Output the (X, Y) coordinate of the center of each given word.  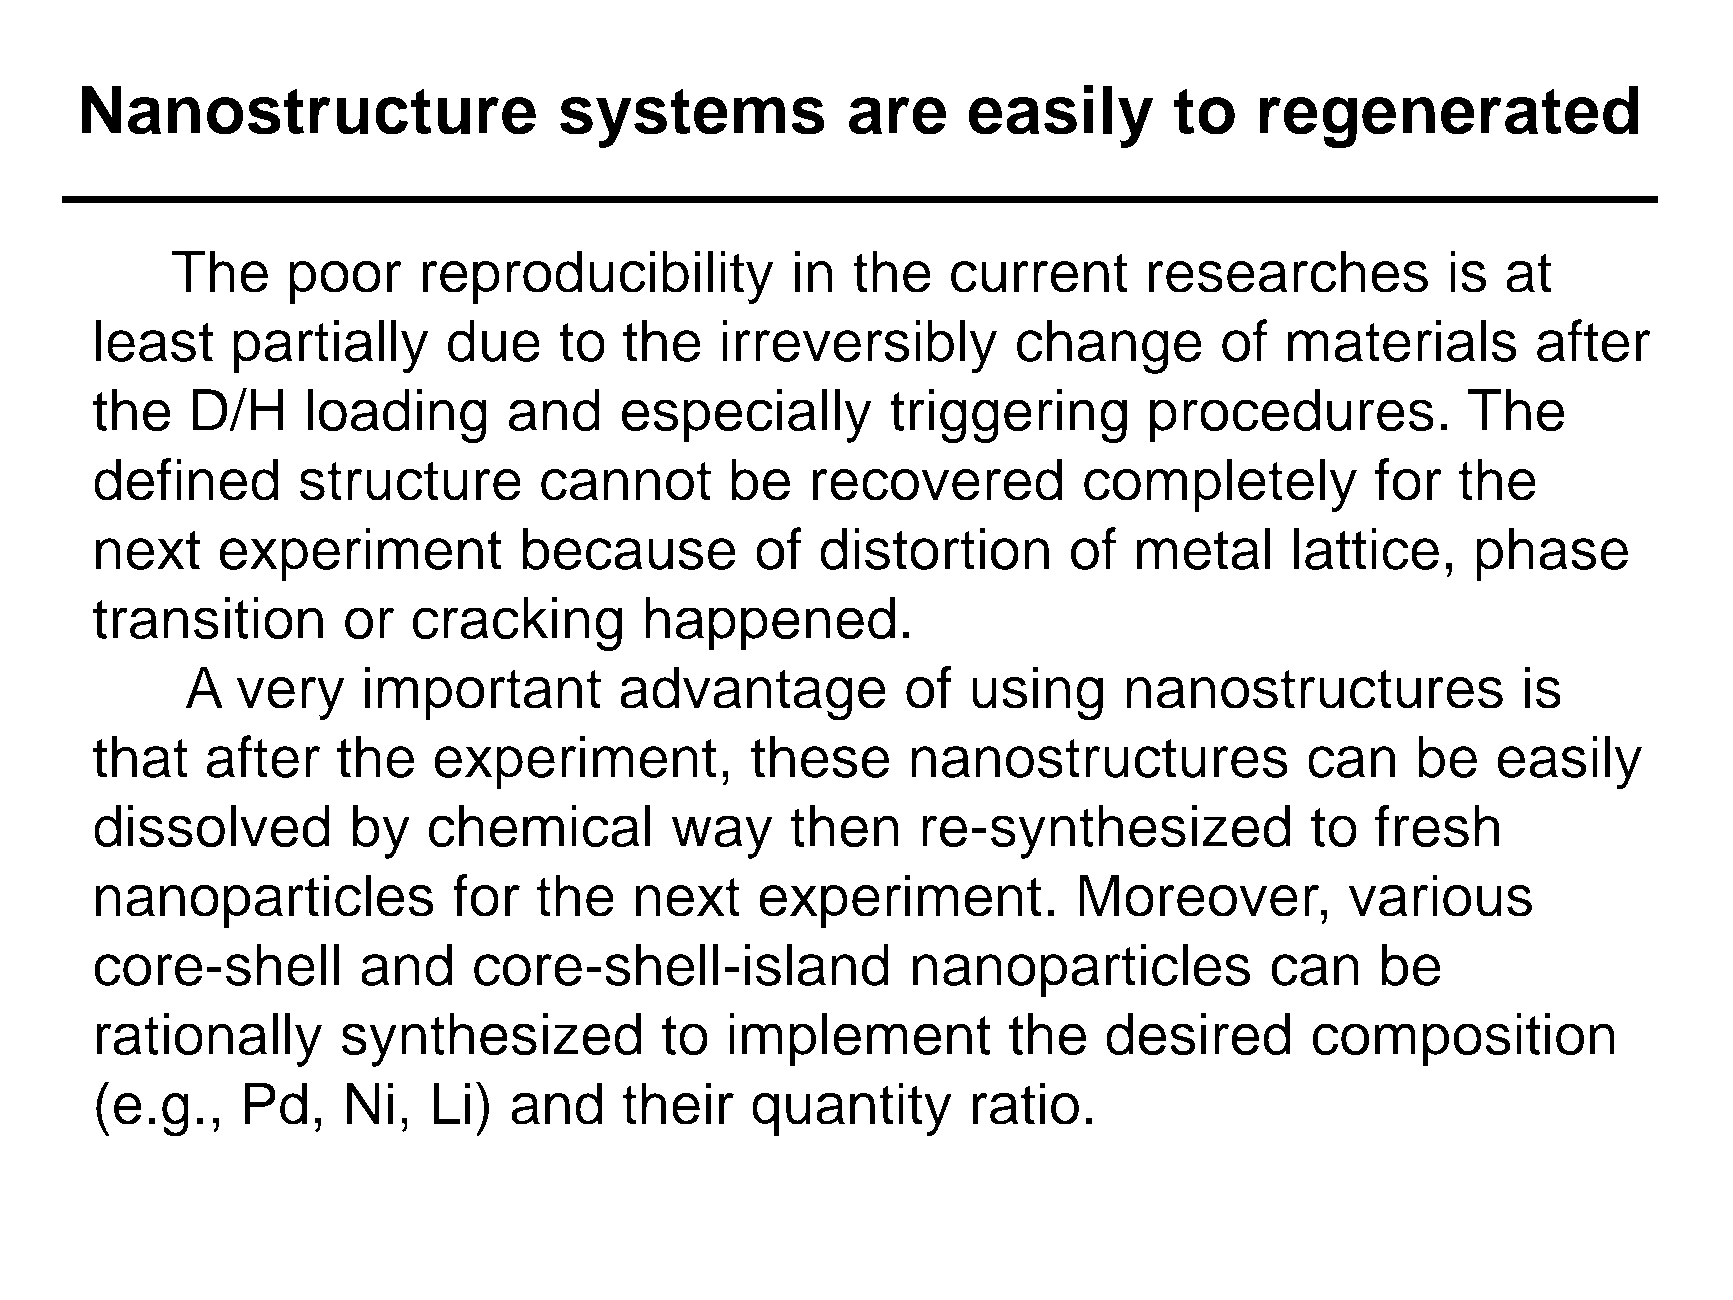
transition (208, 618)
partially (331, 346)
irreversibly (859, 346)
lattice (1366, 548)
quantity (852, 1109)
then (844, 826)
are (898, 116)
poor (345, 282)
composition (1463, 1040)
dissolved (212, 826)
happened (770, 624)
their (678, 1103)
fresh (1437, 826)
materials (1402, 340)
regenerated (1449, 117)
